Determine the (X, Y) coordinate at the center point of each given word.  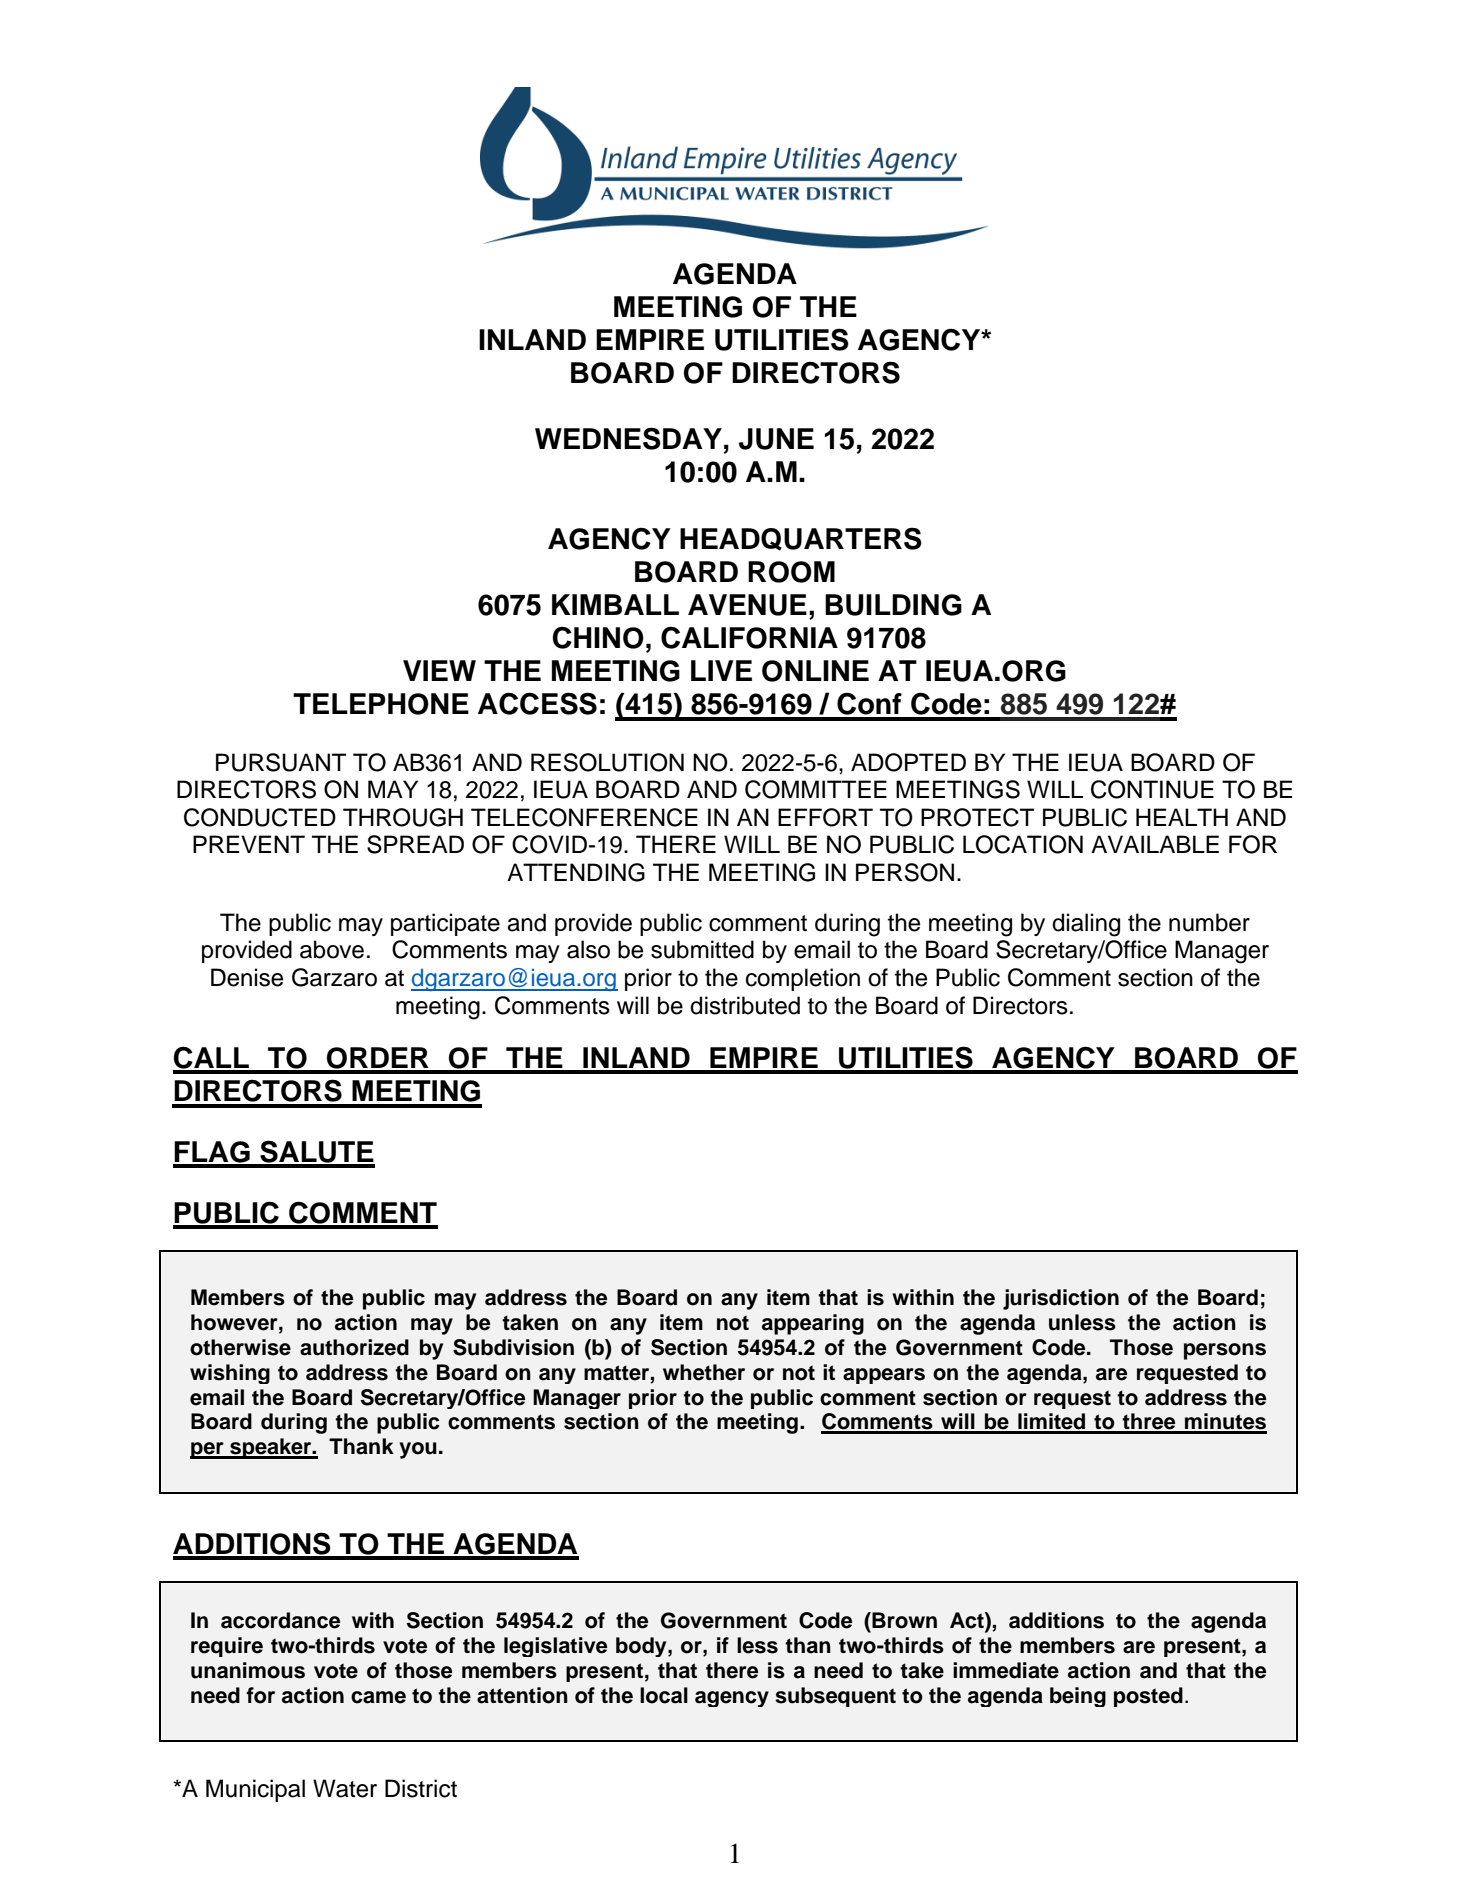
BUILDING (893, 605)
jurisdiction (1061, 1299)
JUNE (776, 439)
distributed (745, 1005)
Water (345, 1788)
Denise (247, 977)
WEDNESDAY (628, 438)
